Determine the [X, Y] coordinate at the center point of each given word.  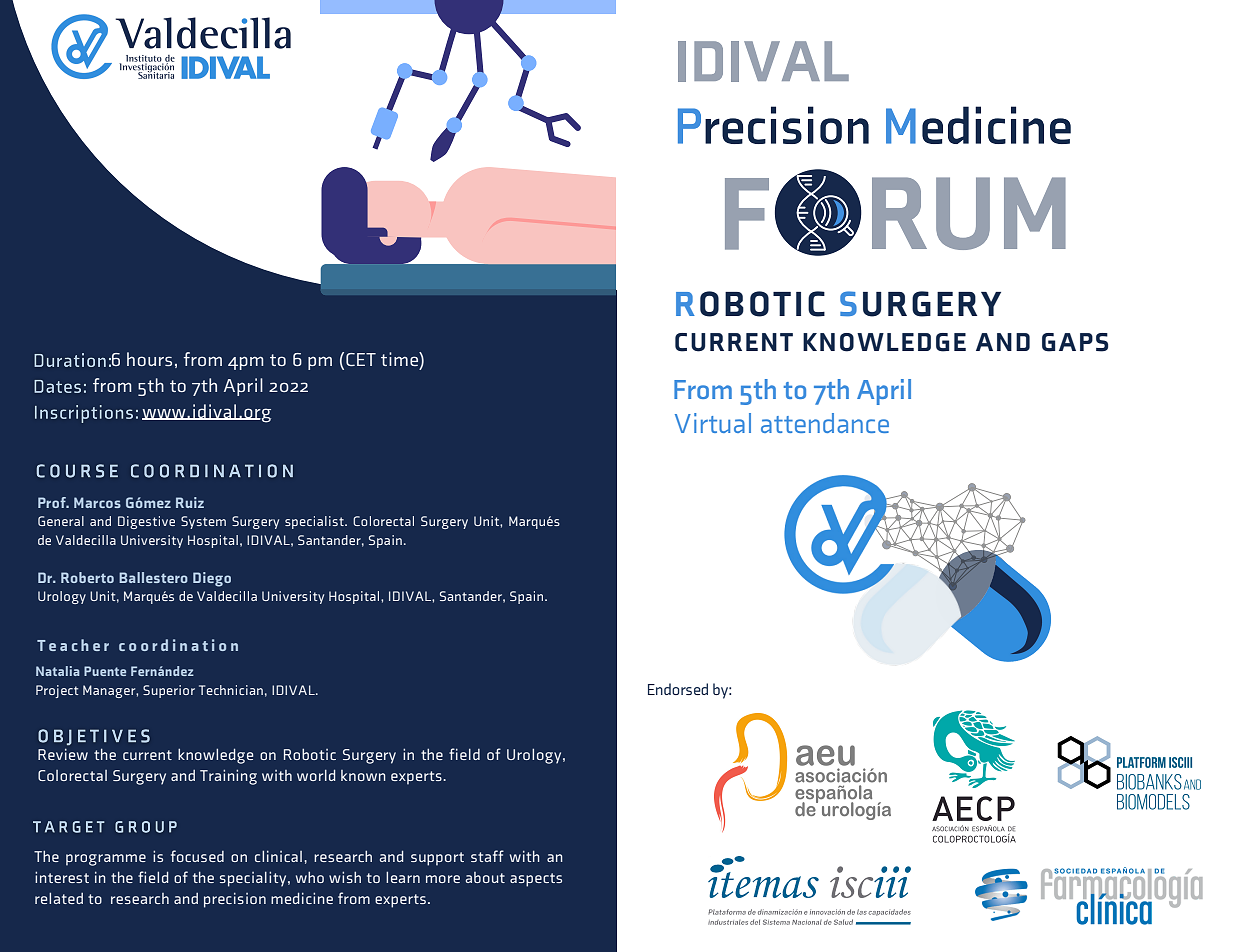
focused [197, 856]
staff [487, 856]
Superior [169, 691]
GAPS [1075, 342]
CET [361, 359]
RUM [969, 213]
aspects [536, 880]
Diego [212, 579]
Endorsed [678, 689]
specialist [315, 522]
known [363, 775]
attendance [825, 423]
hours [149, 359]
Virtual [713, 423]
